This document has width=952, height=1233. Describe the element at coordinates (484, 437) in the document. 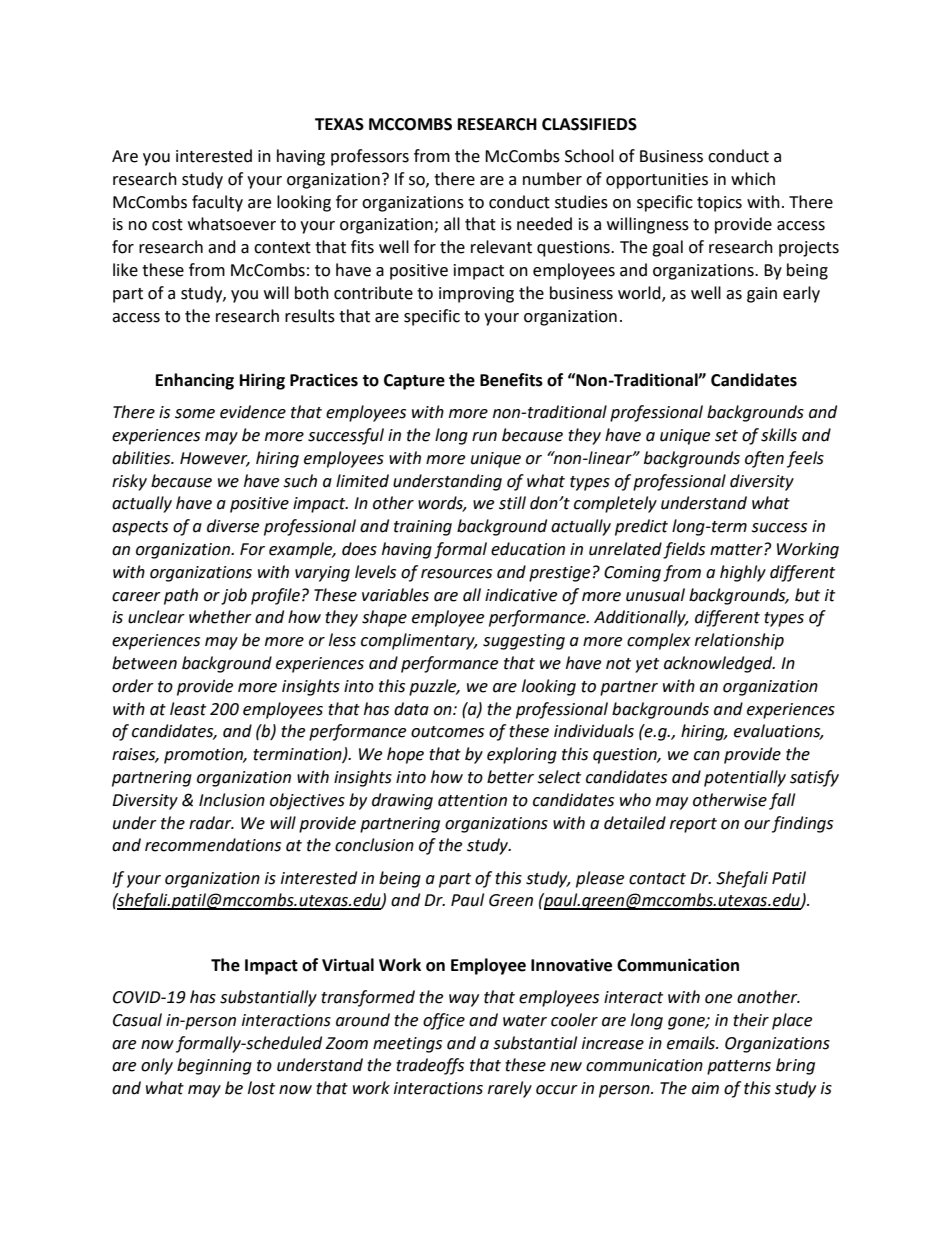

I see `run` at that location.
